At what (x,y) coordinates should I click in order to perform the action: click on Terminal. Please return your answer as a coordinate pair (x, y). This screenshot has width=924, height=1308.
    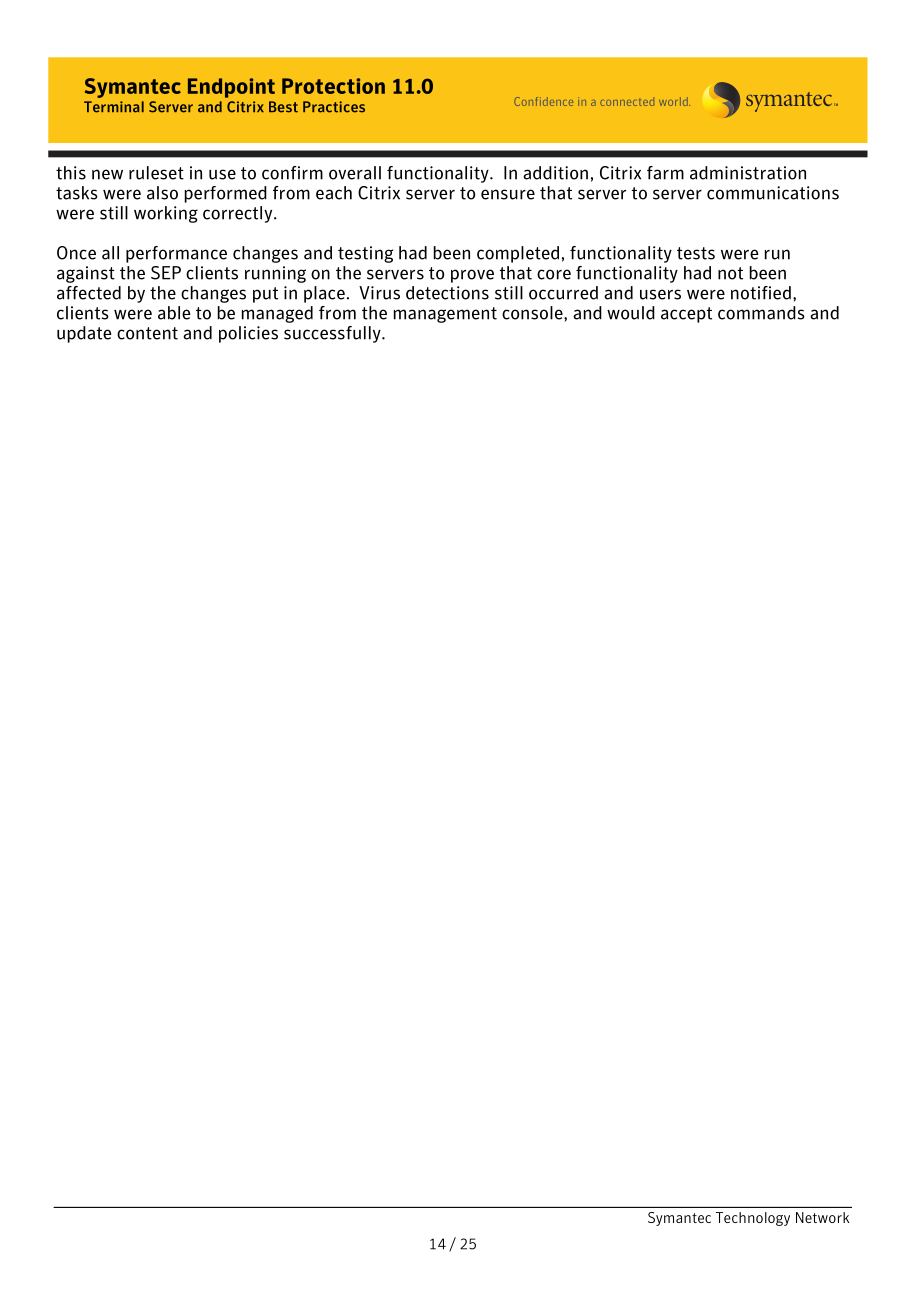
    Looking at the image, I should click on (114, 107).
